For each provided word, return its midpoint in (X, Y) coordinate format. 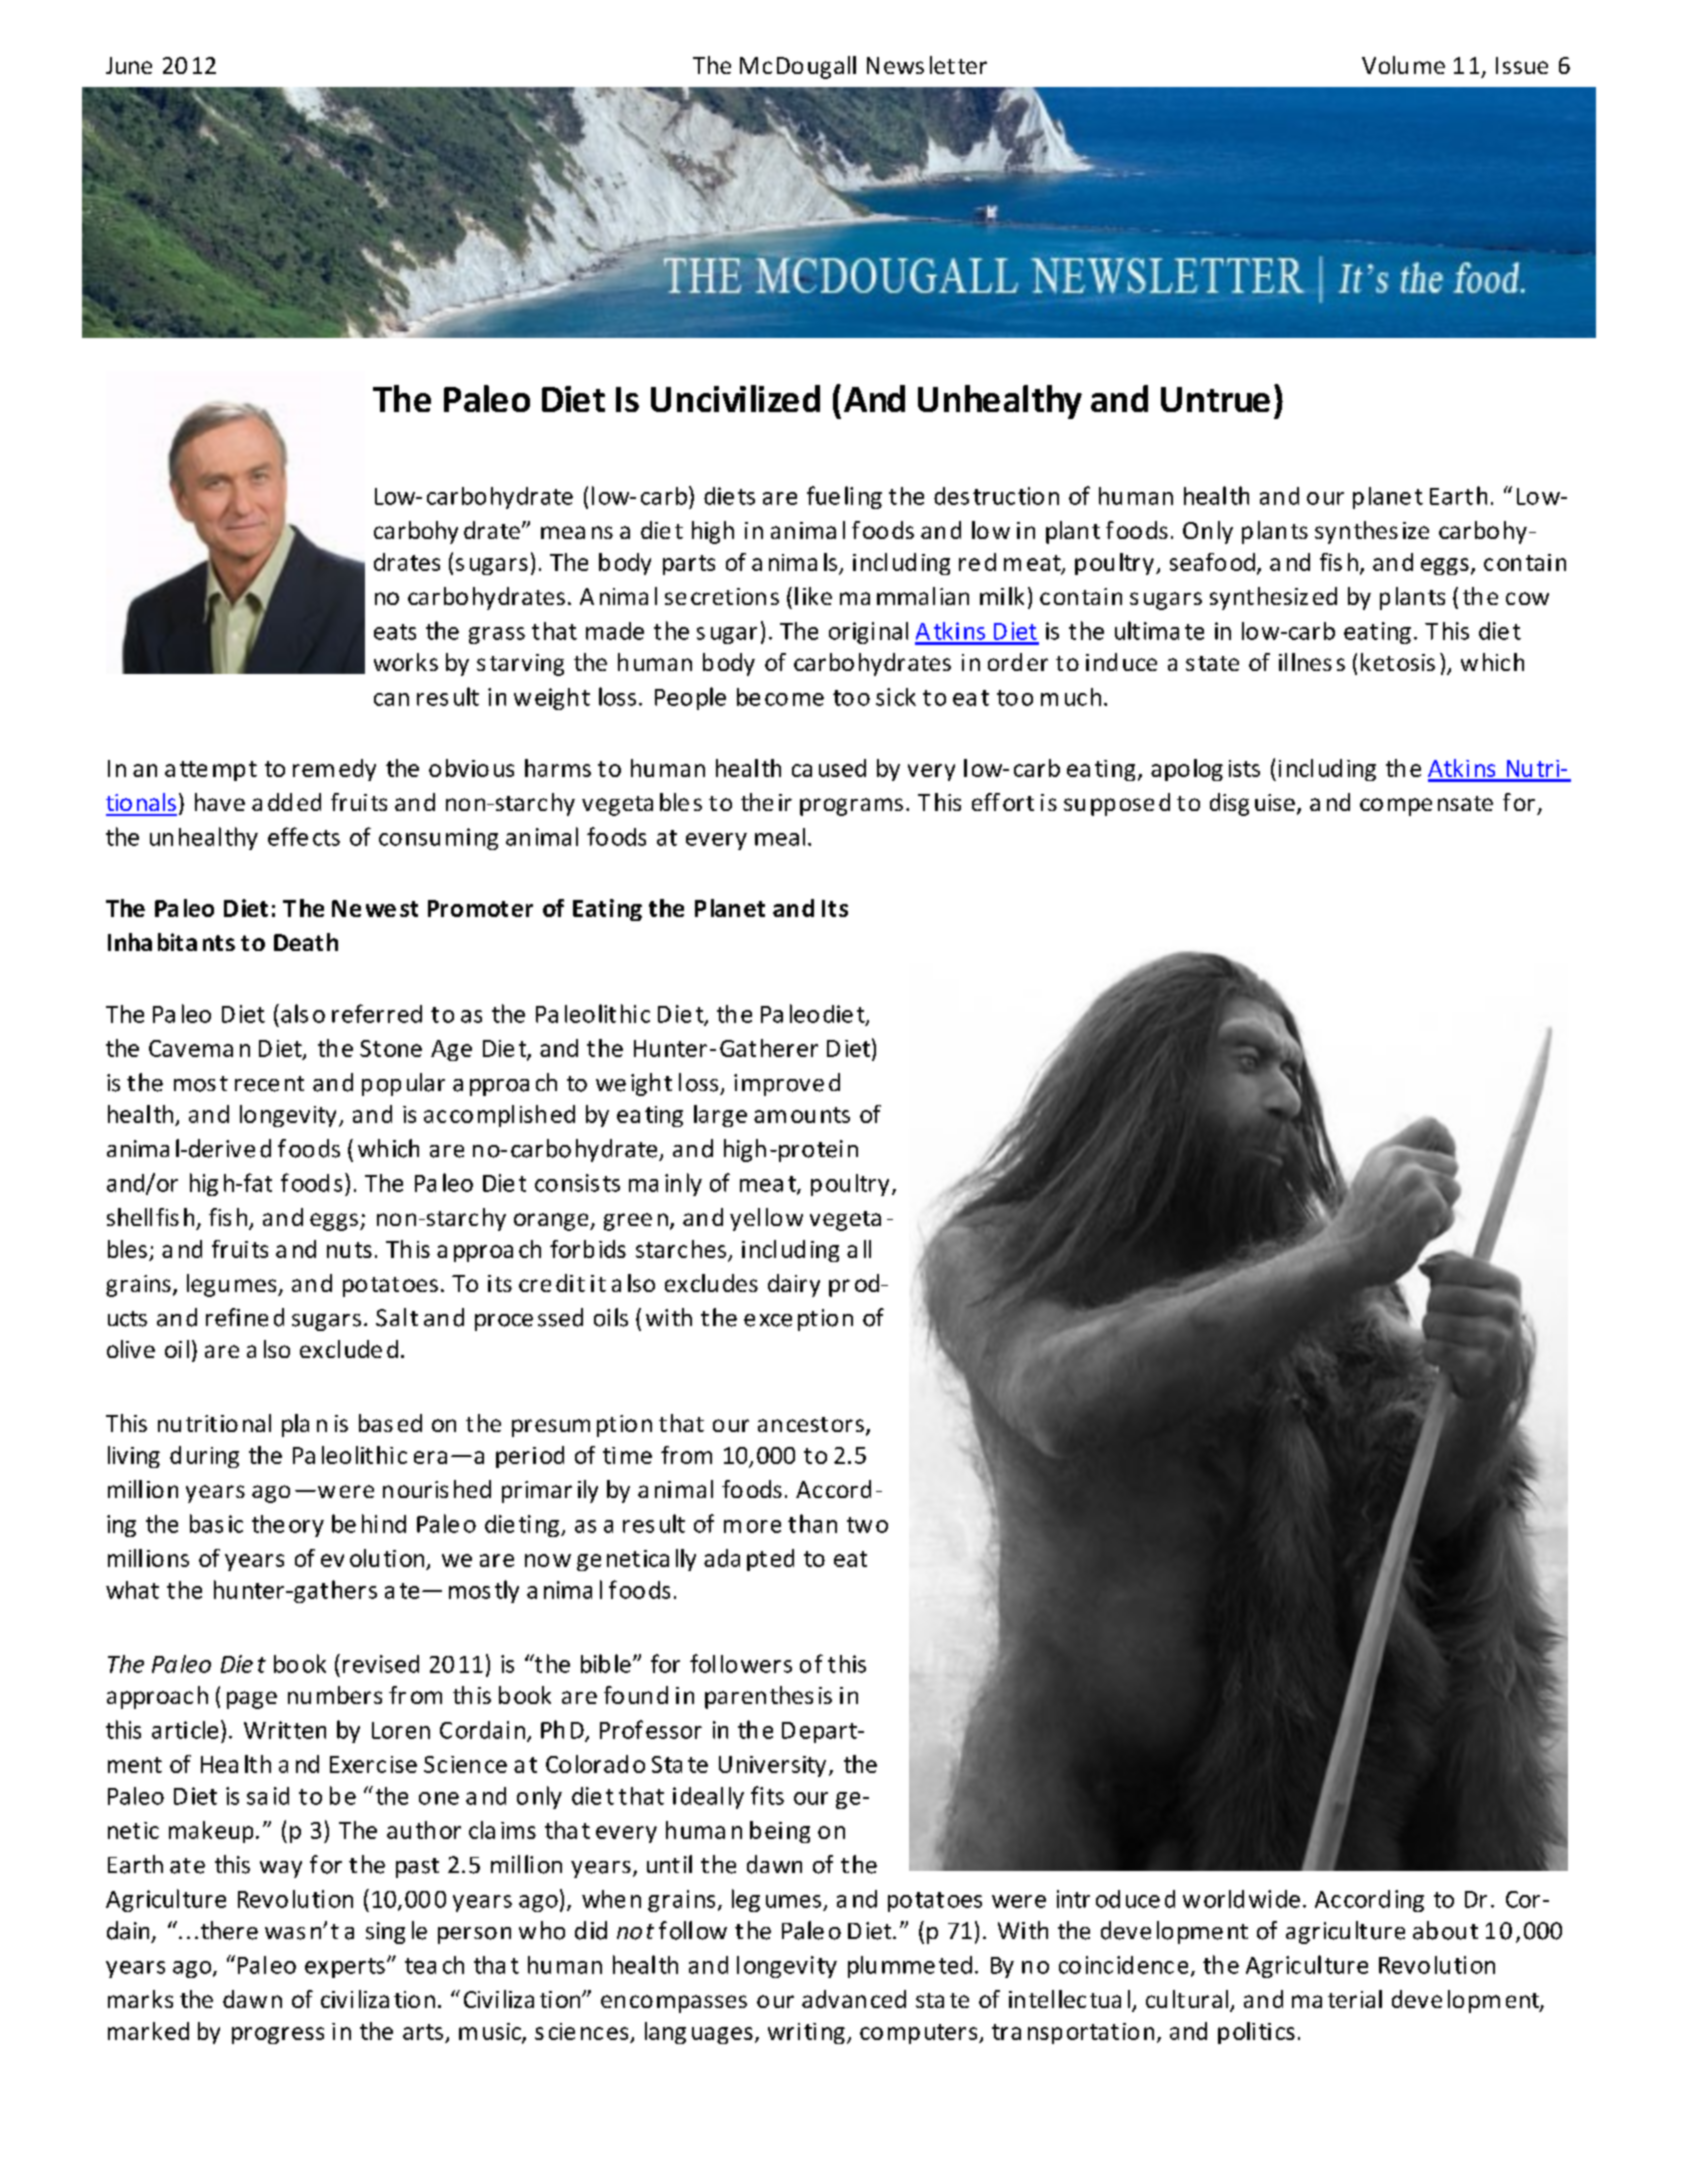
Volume (1403, 65)
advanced (854, 1999)
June (129, 65)
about (1445, 1930)
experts (345, 1968)
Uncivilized (735, 398)
